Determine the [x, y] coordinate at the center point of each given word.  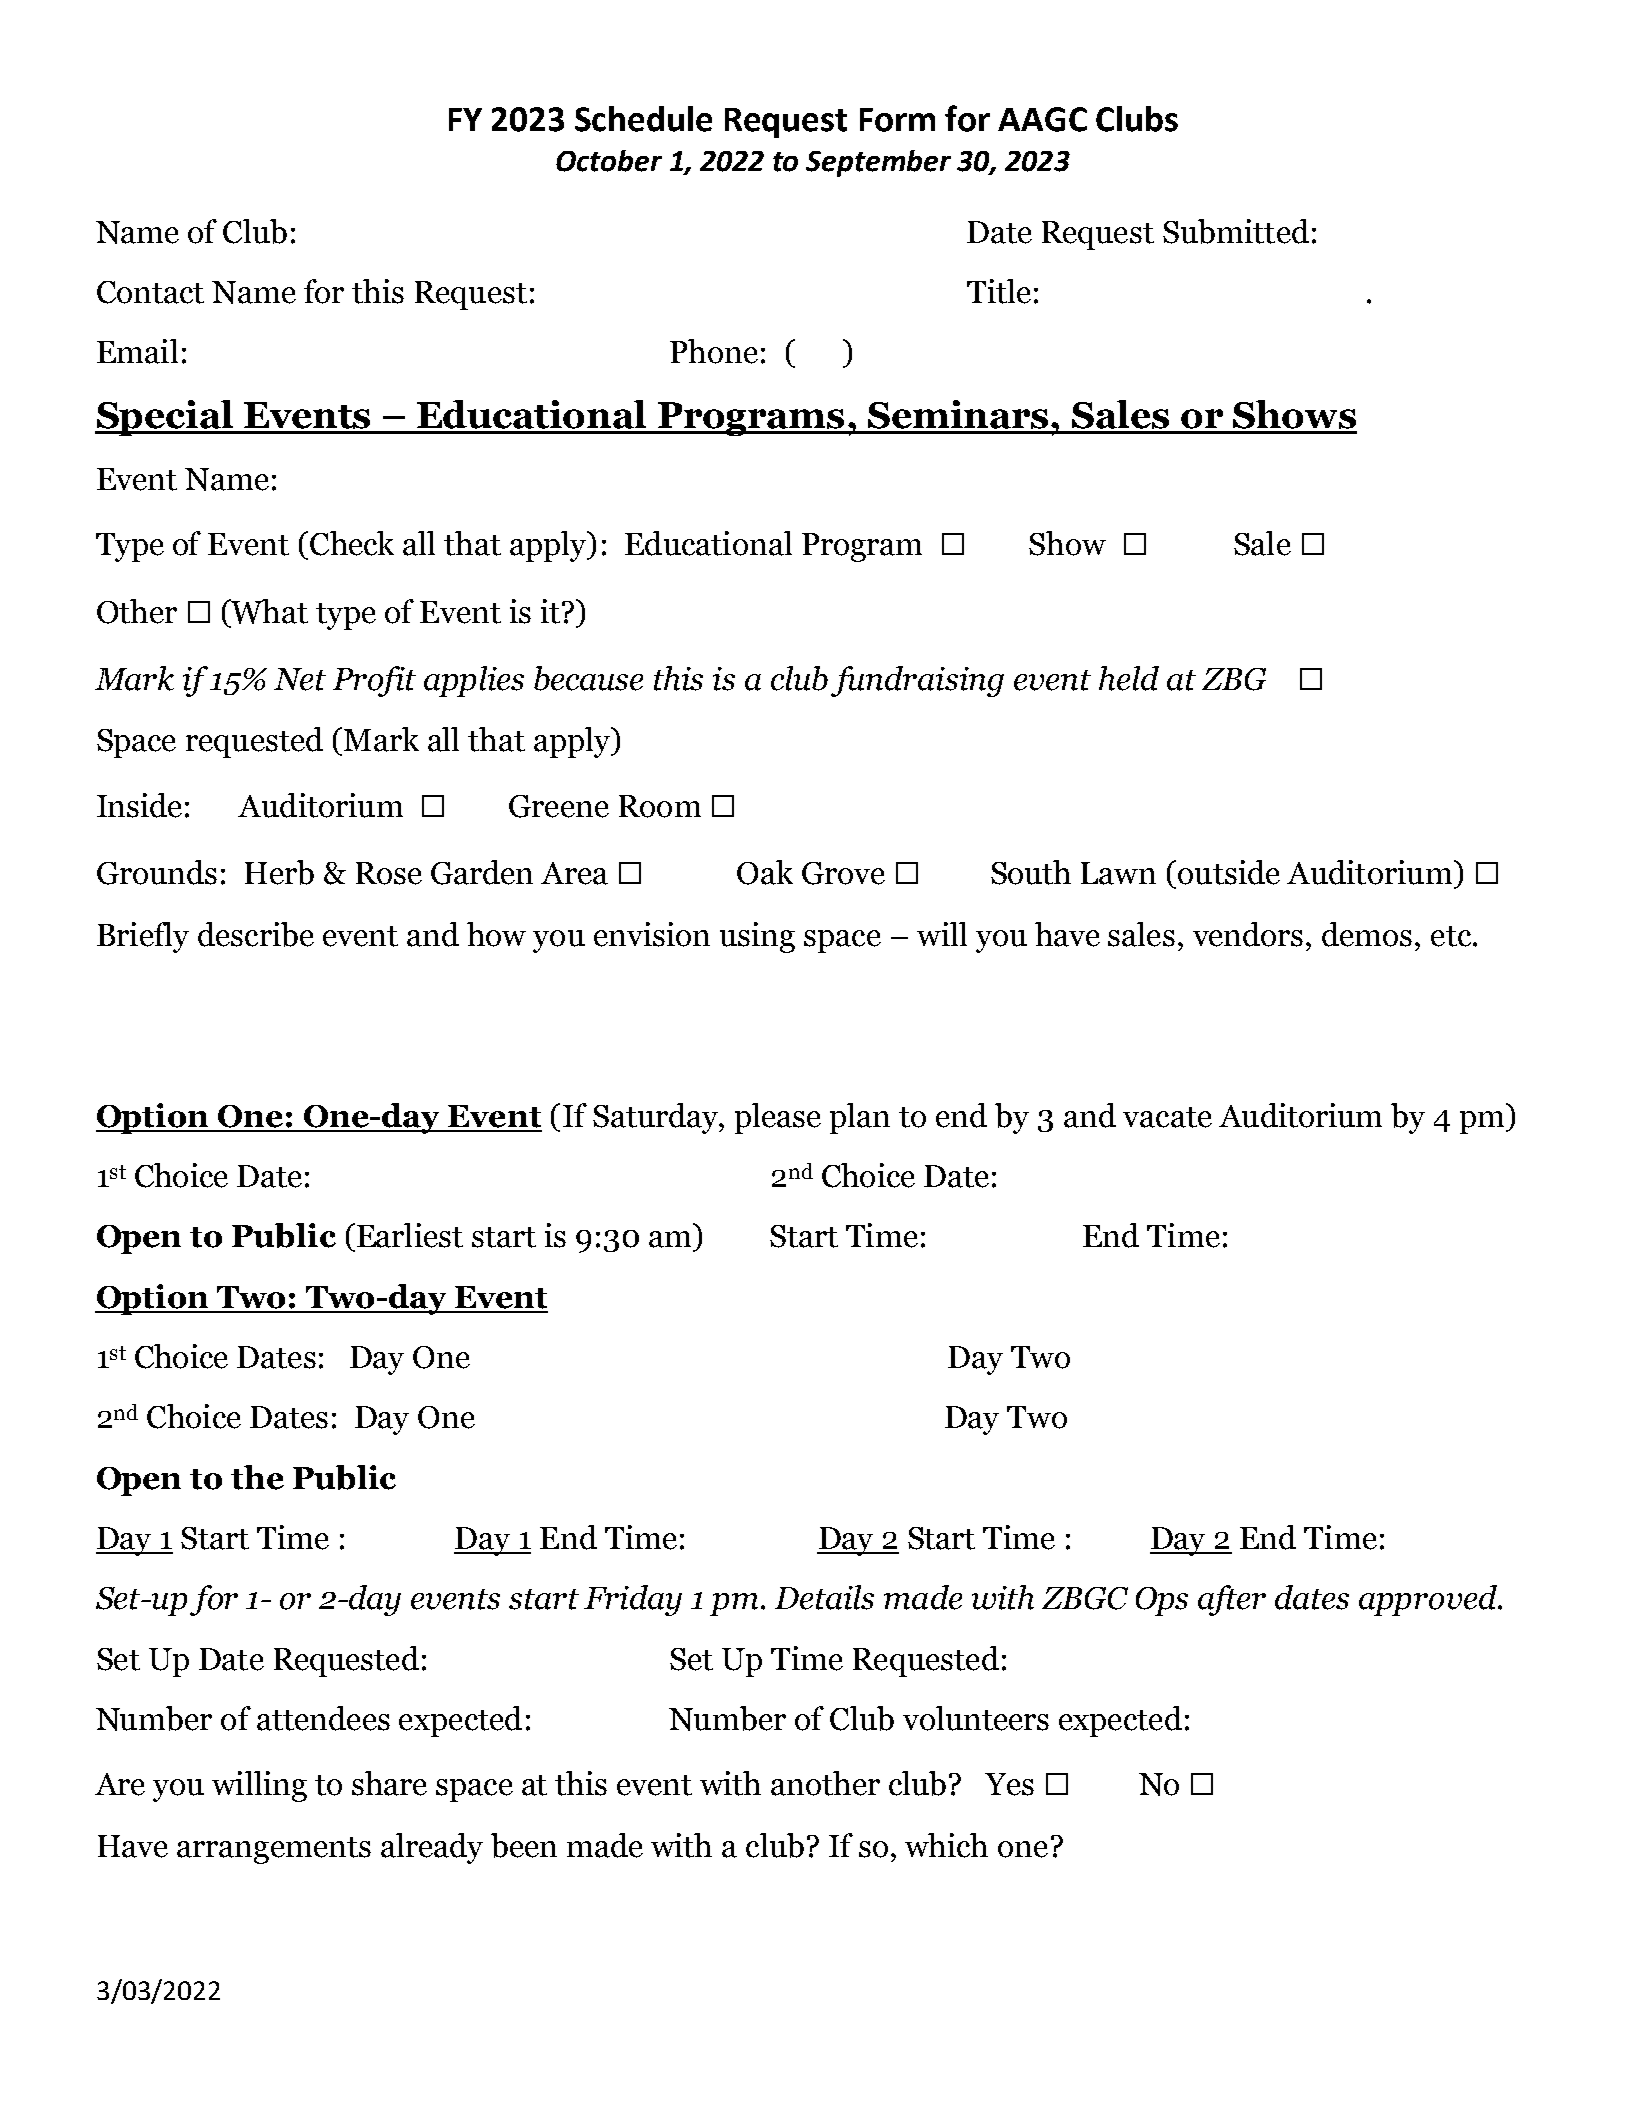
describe [256, 934]
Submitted [1236, 231]
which [946, 1845]
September [878, 163]
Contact [150, 292]
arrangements [274, 1850]
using [757, 937]
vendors [1248, 934]
